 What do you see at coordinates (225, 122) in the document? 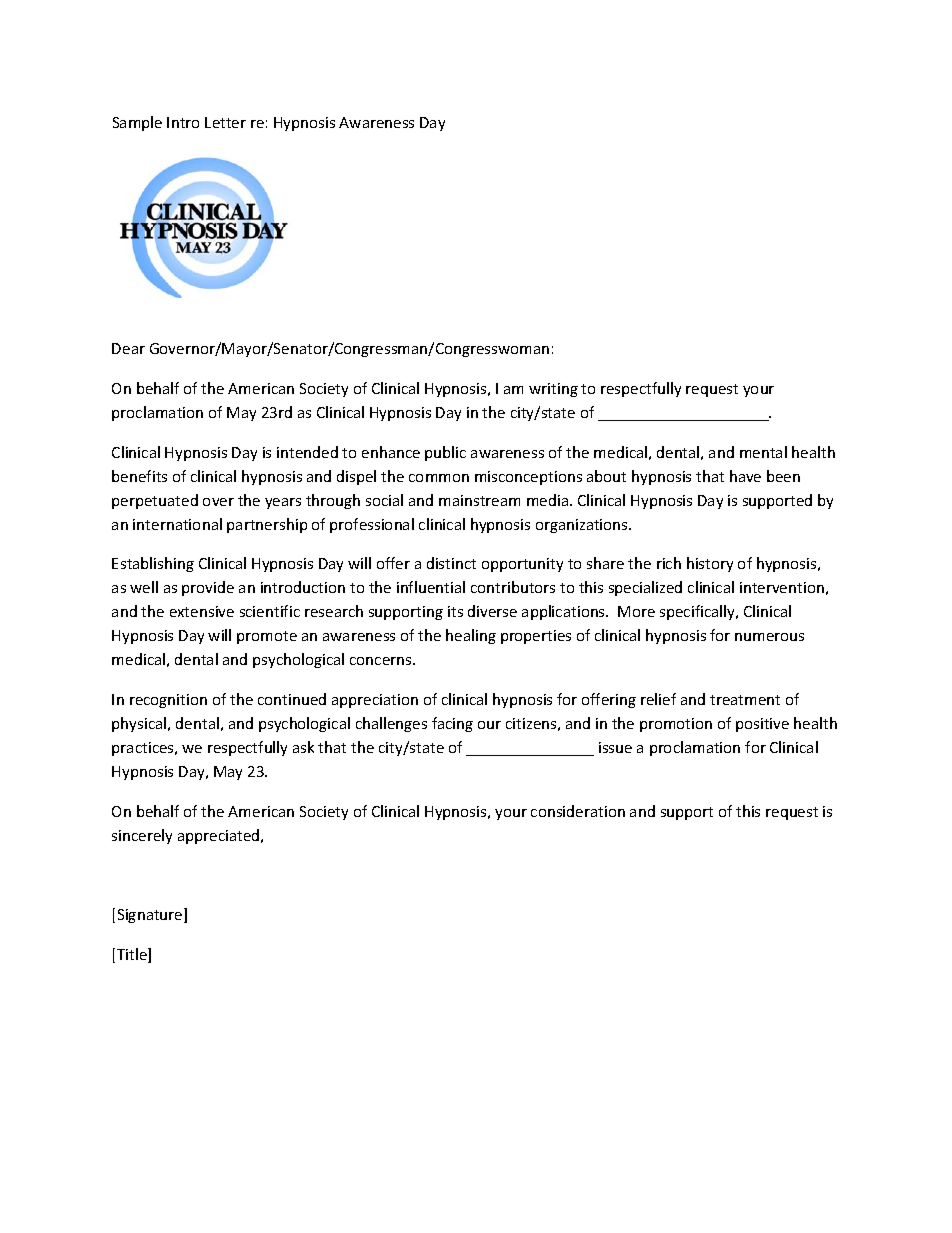
I see `Letter` at bounding box center [225, 122].
